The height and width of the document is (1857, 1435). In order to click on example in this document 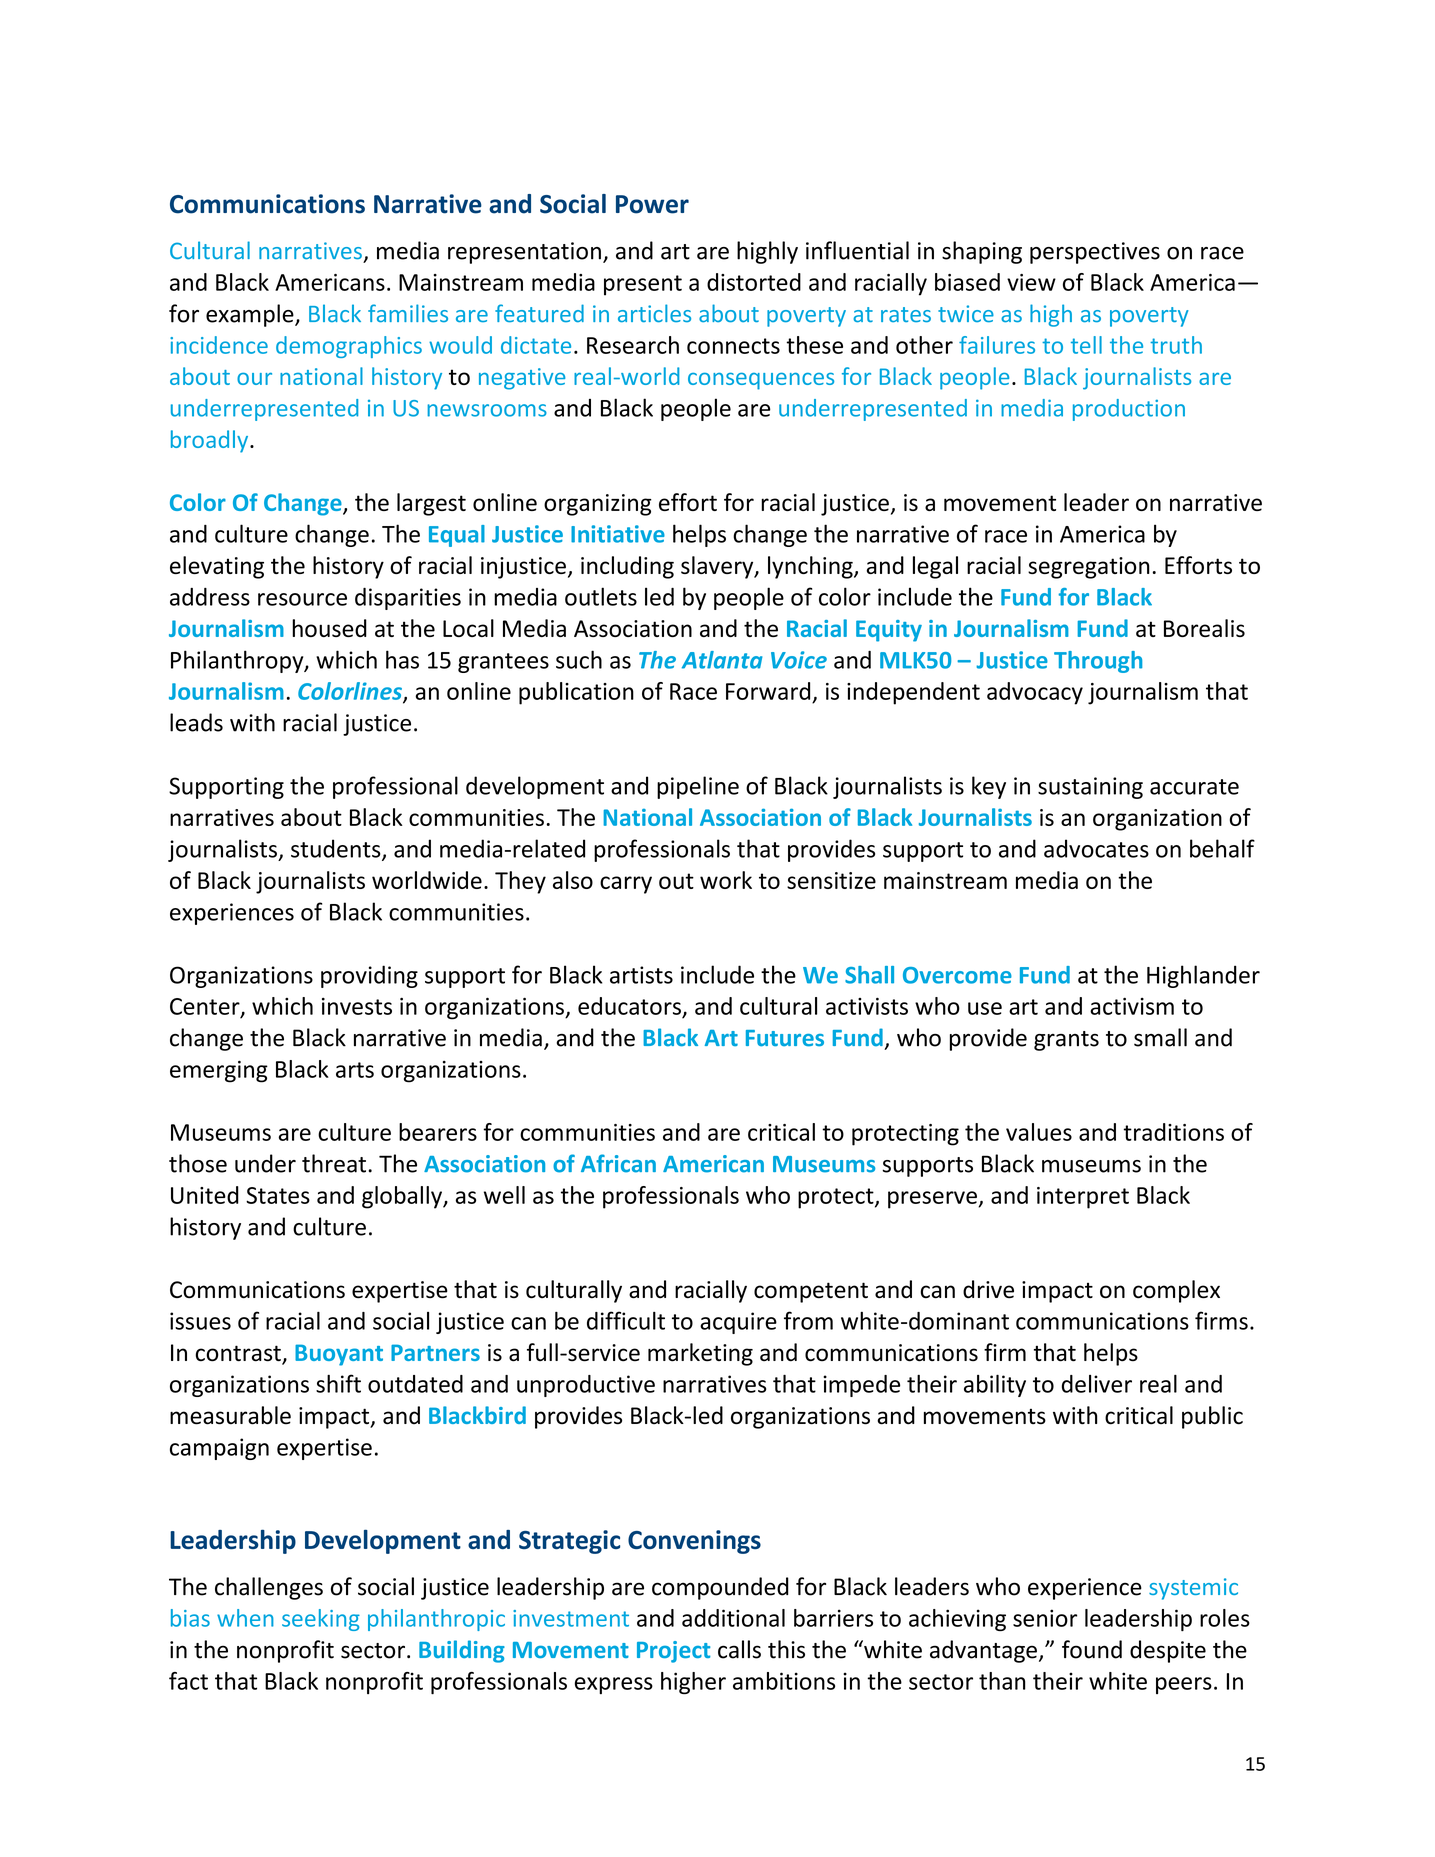, I will do `click(251, 315)`.
